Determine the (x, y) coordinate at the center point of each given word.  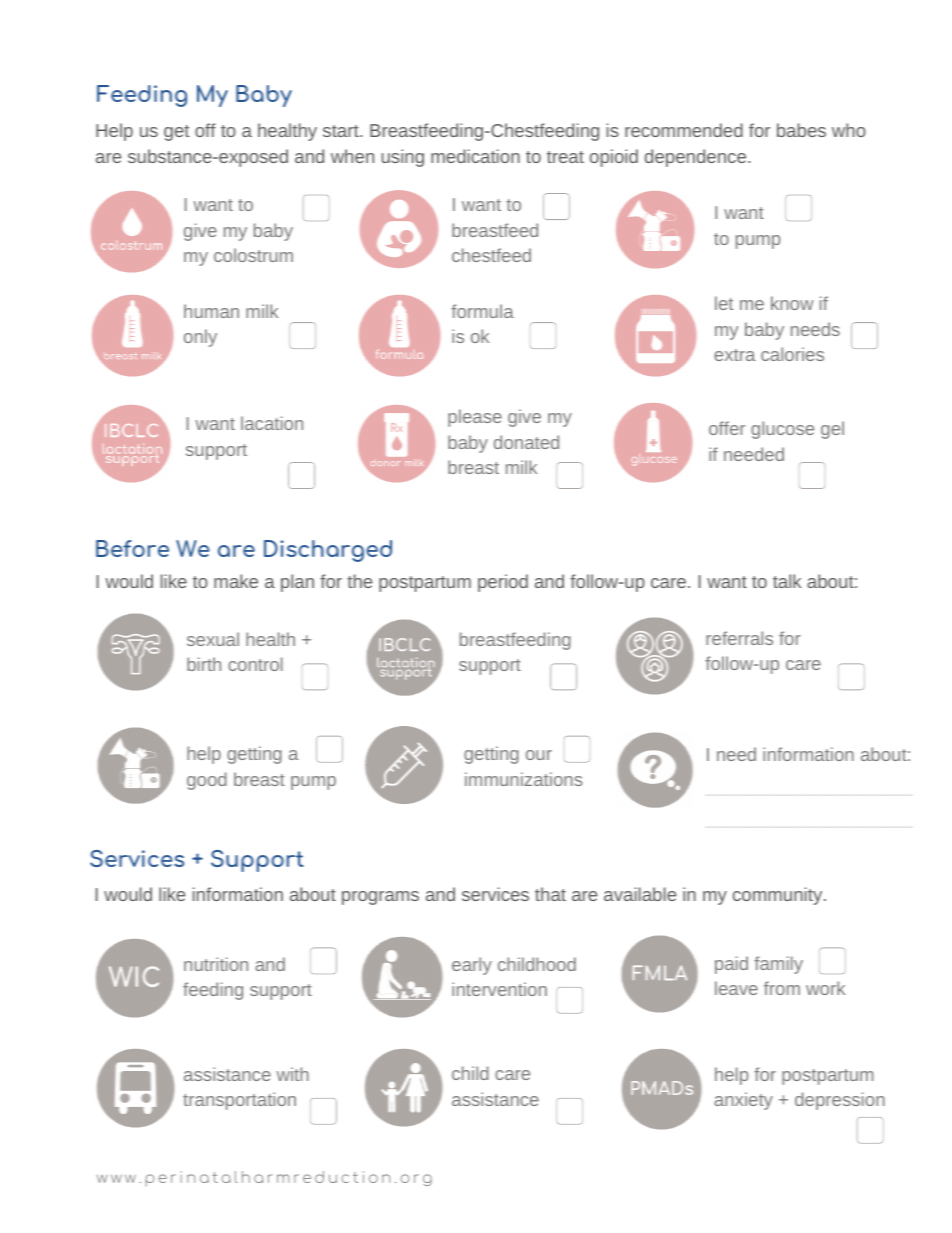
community (777, 896)
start (342, 131)
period (503, 583)
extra (735, 355)
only (200, 338)
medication (475, 156)
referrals (739, 638)
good (207, 781)
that (550, 894)
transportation (239, 1101)
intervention (499, 989)
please (475, 418)
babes (801, 130)
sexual (213, 639)
